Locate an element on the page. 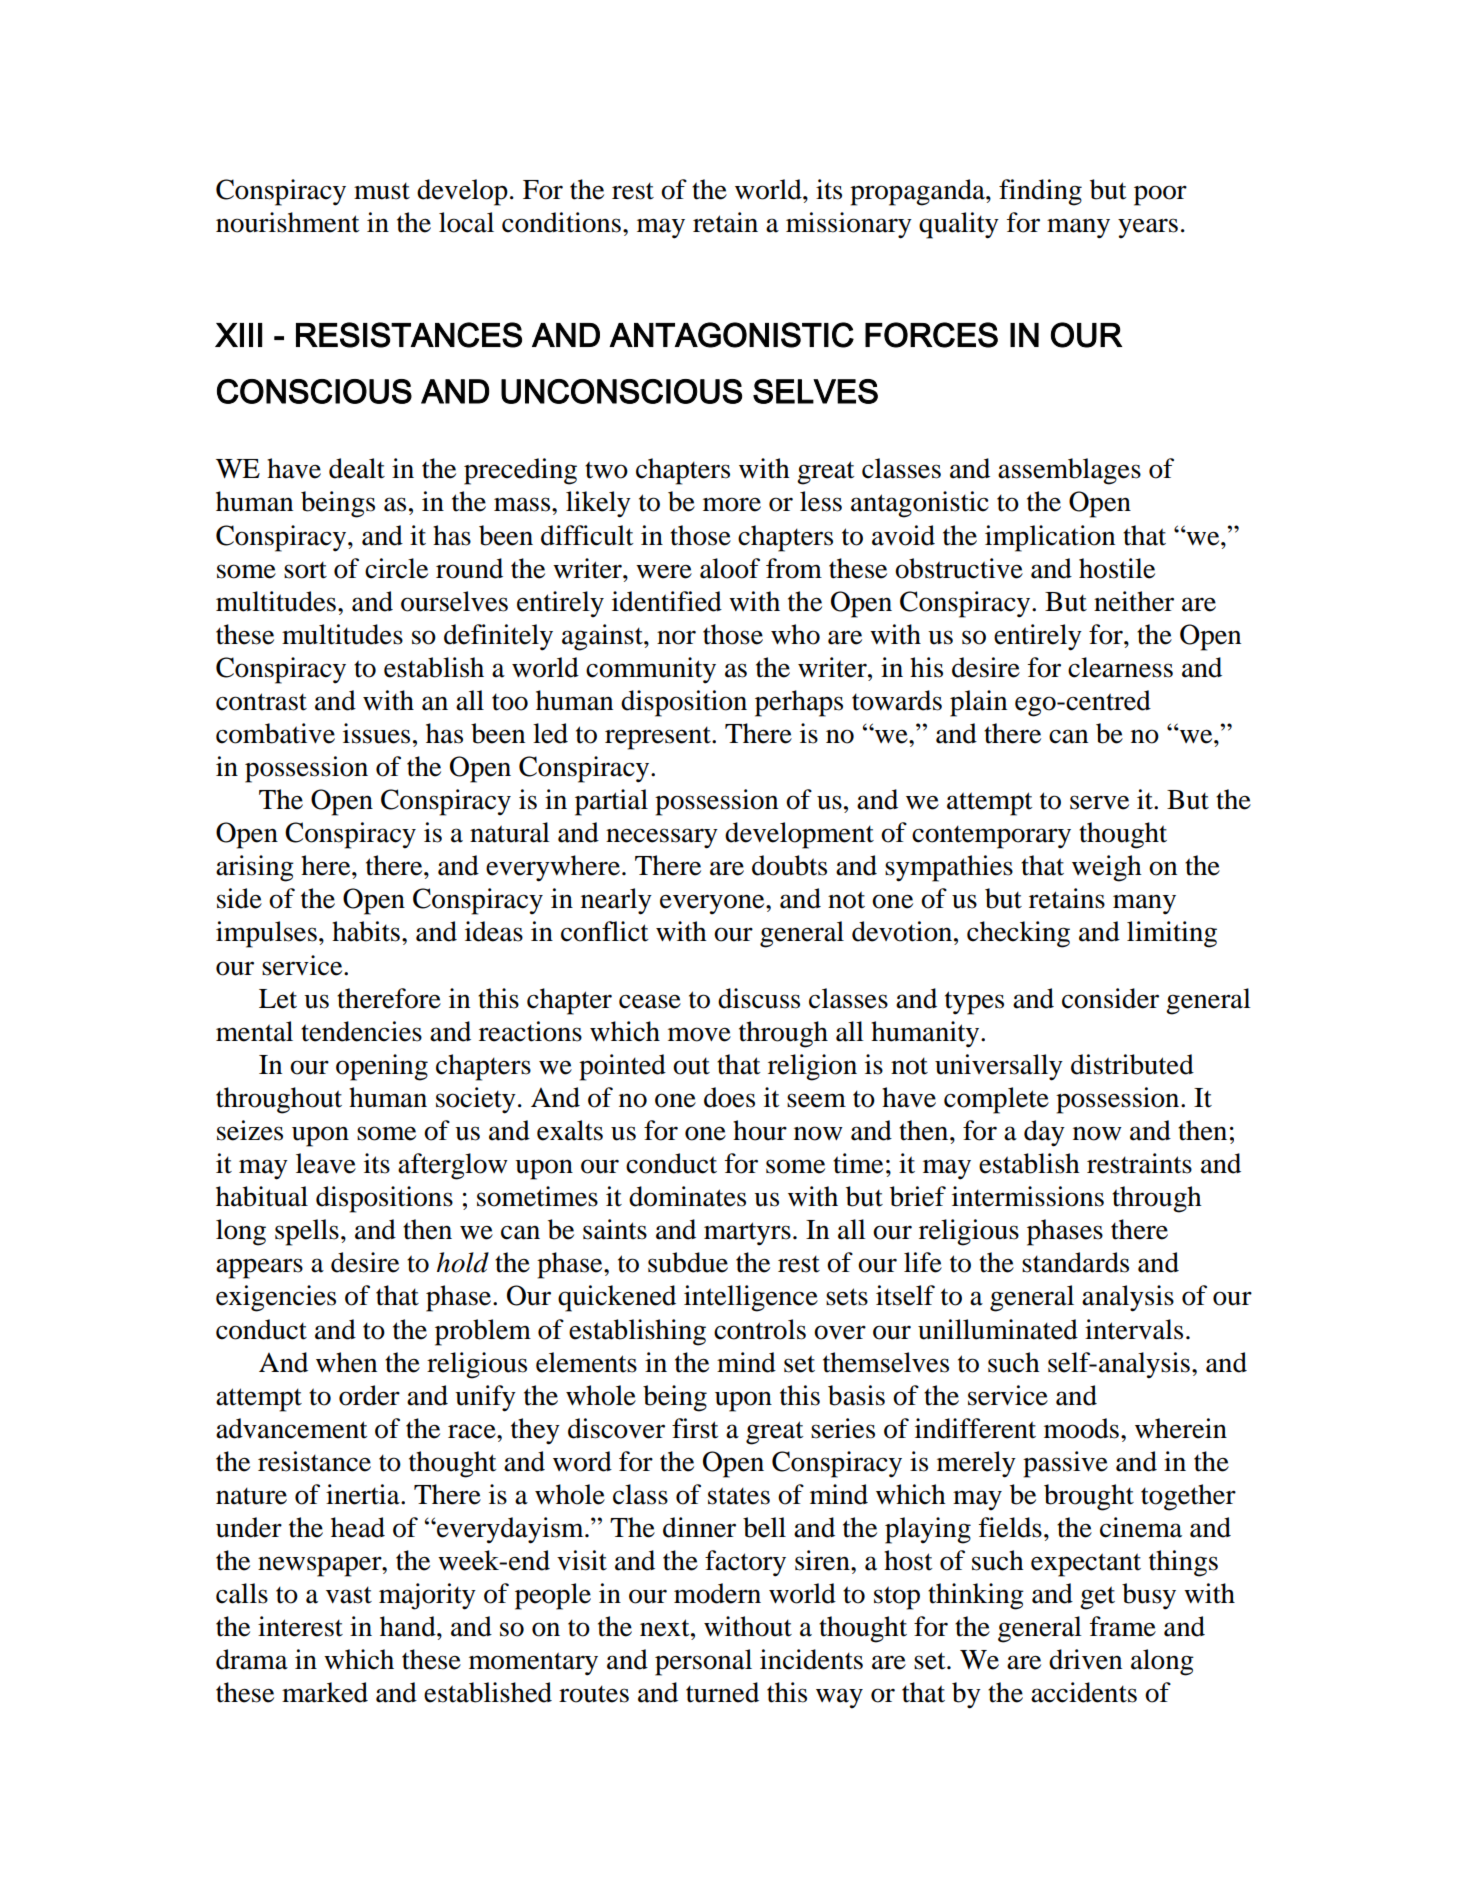 Image resolution: width=1467 pixels, height=1899 pixels. must is located at coordinates (382, 191).
